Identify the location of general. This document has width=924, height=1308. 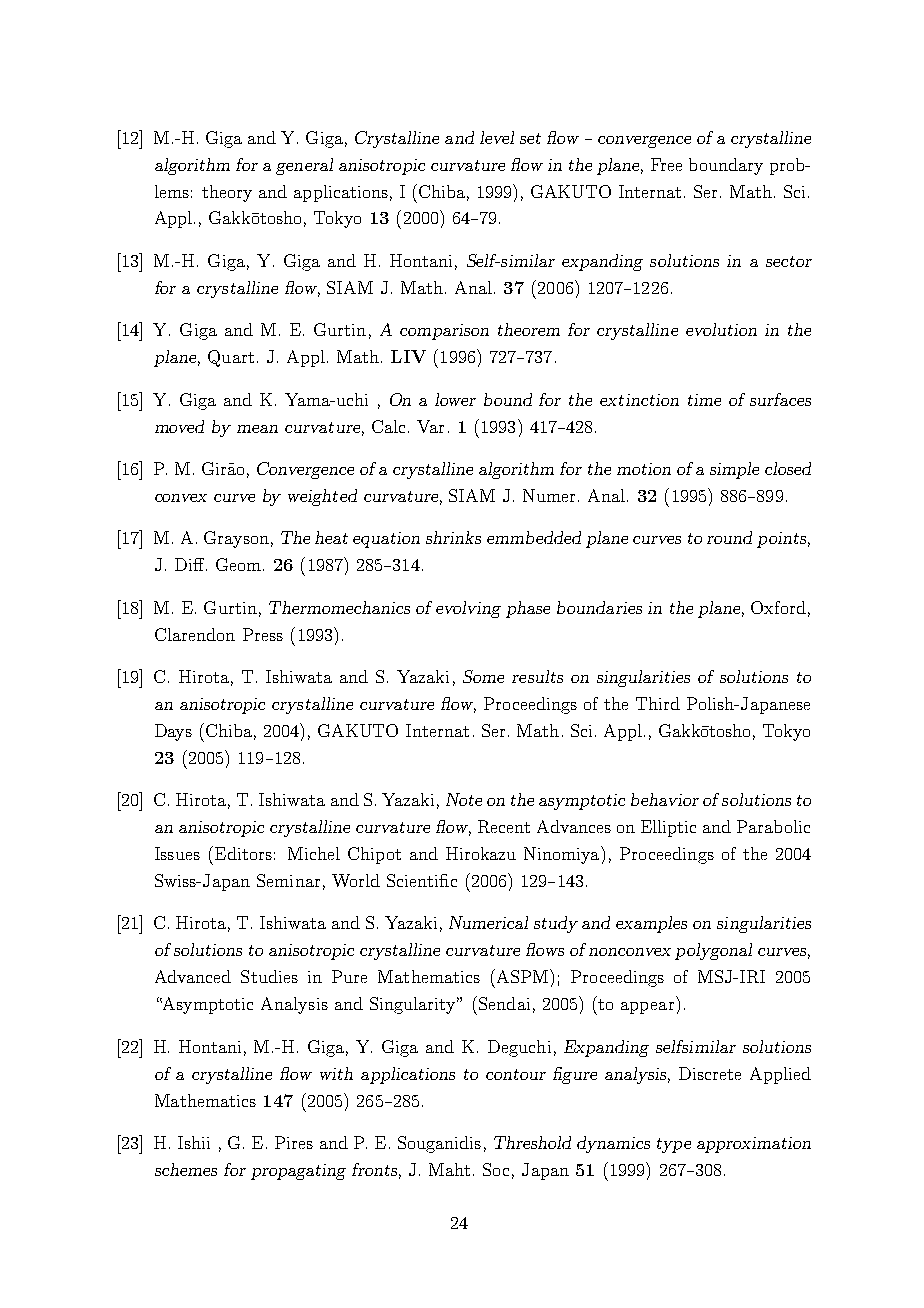
(304, 166).
